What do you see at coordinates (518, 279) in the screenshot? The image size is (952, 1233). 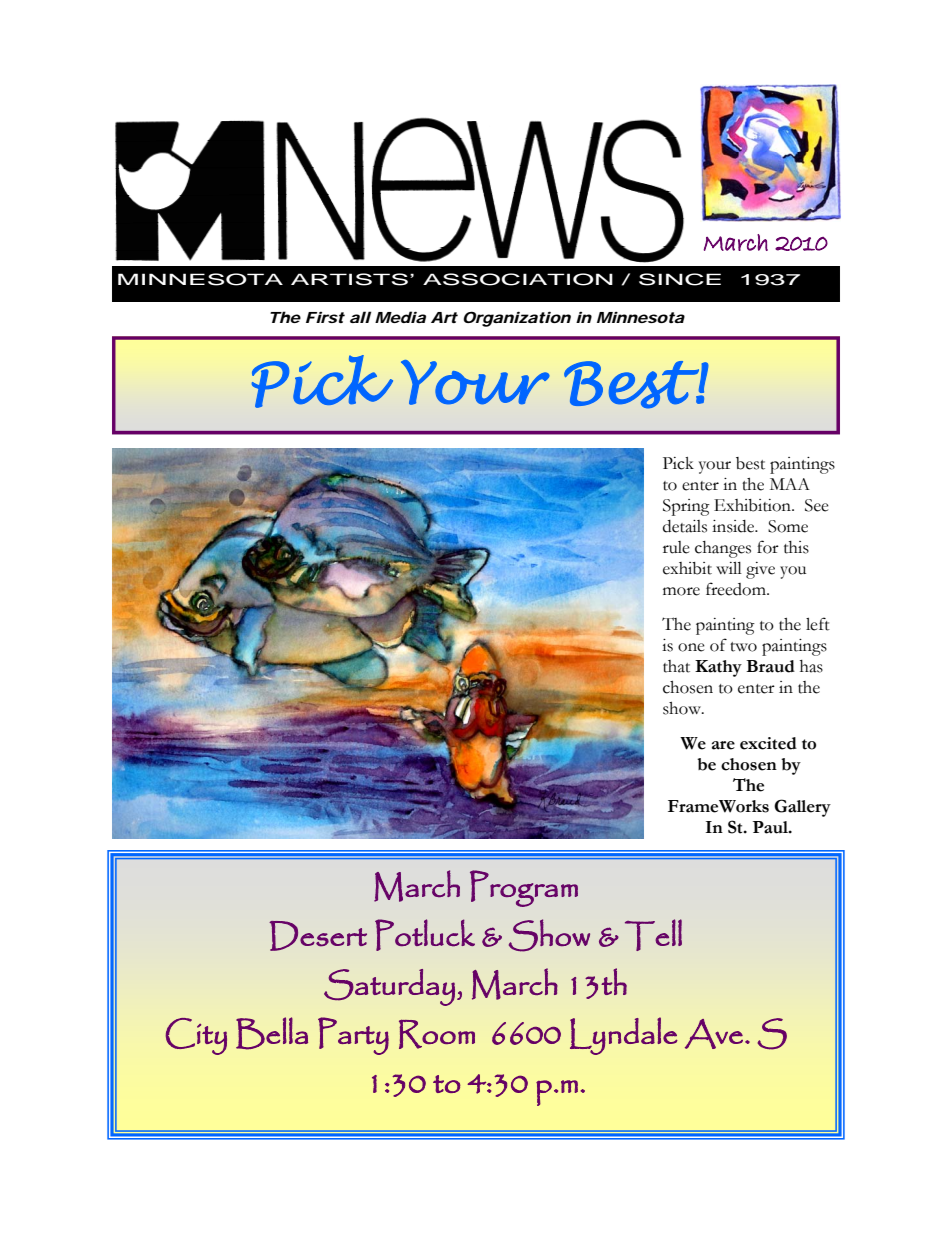 I see `ASSOCIATION` at bounding box center [518, 279].
